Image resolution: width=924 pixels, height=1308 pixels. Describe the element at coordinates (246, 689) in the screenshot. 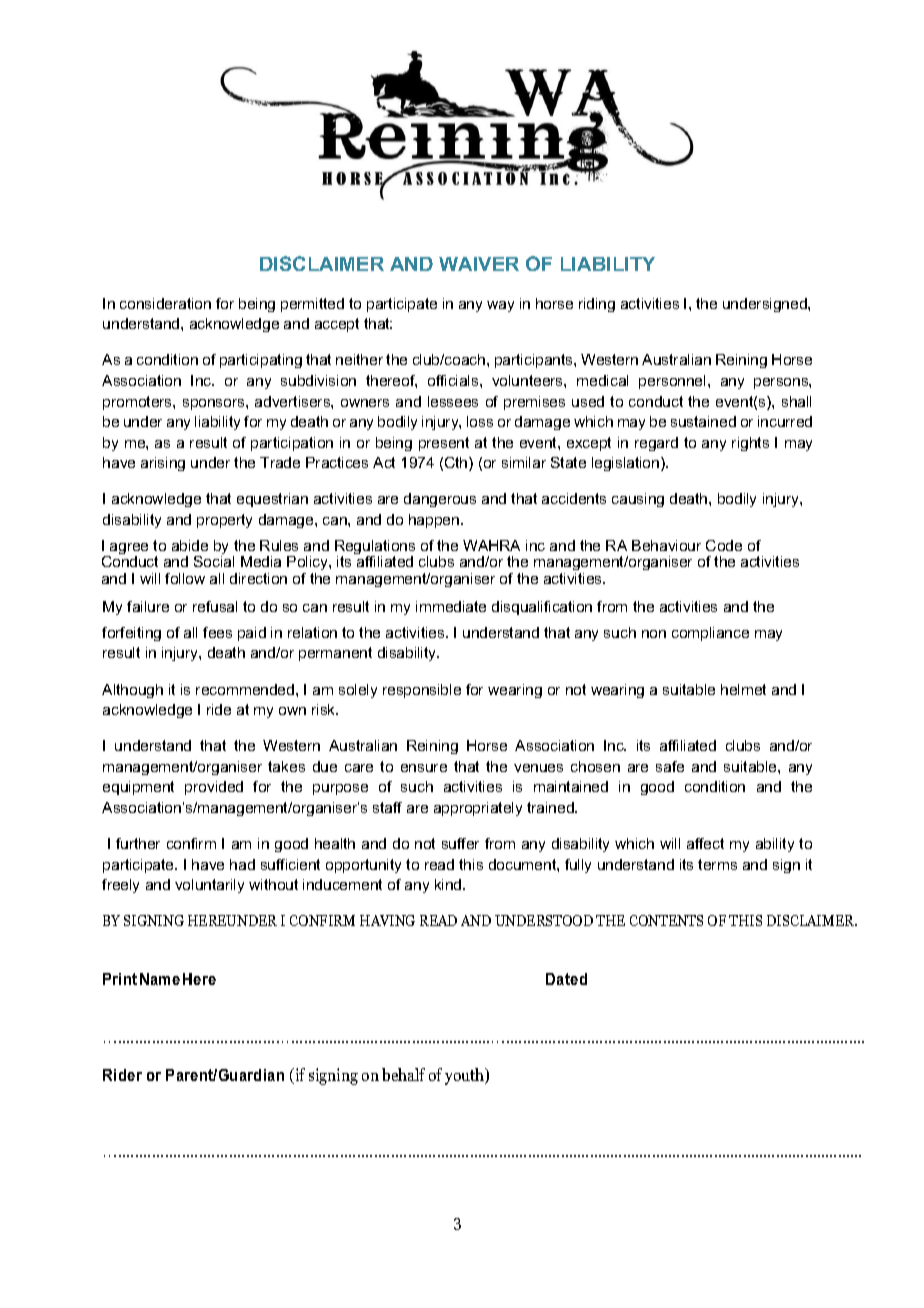

I see `recommended` at that location.
